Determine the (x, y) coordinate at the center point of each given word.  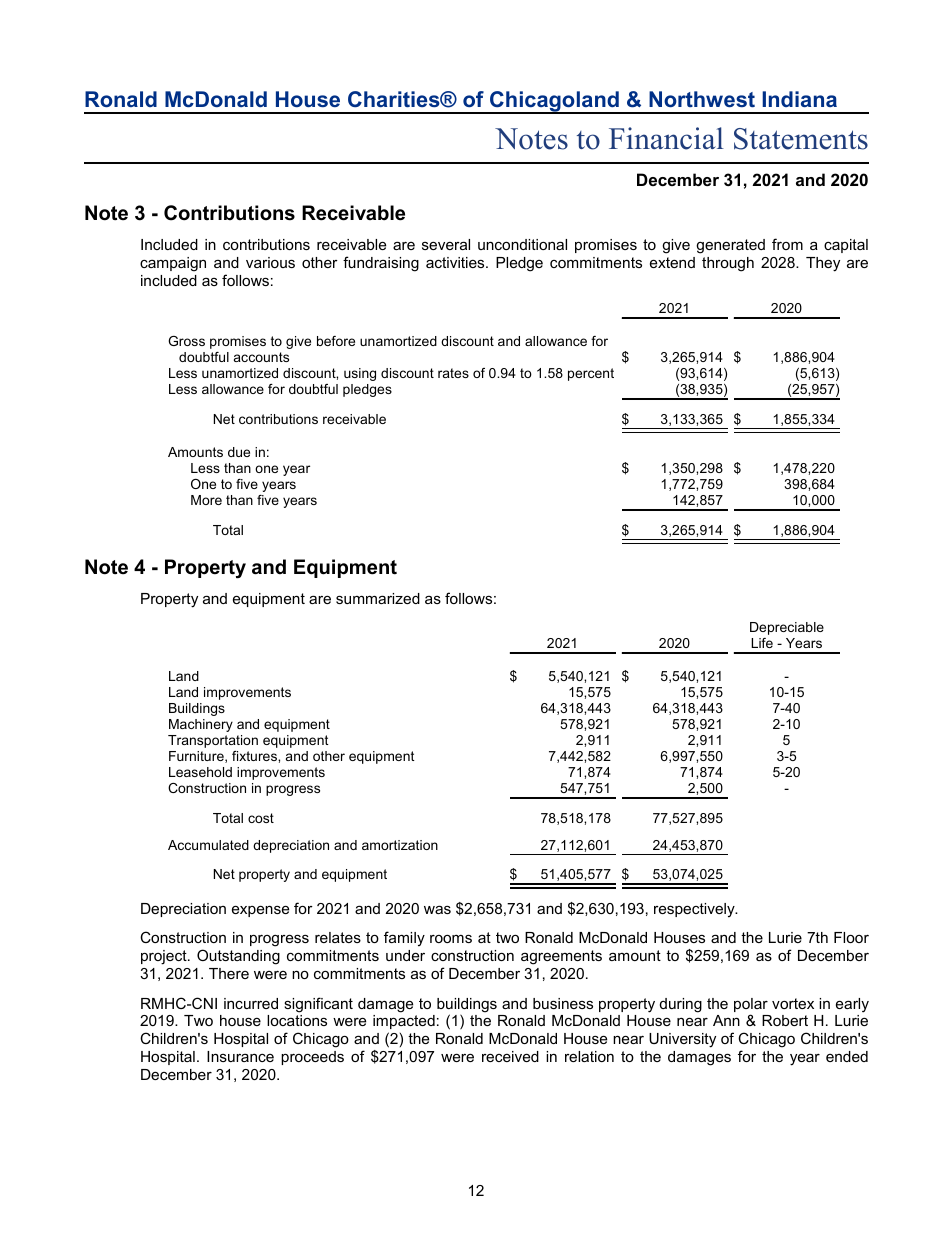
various (270, 262)
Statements (801, 139)
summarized (378, 598)
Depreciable (787, 628)
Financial (666, 138)
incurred (251, 1003)
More (206, 500)
